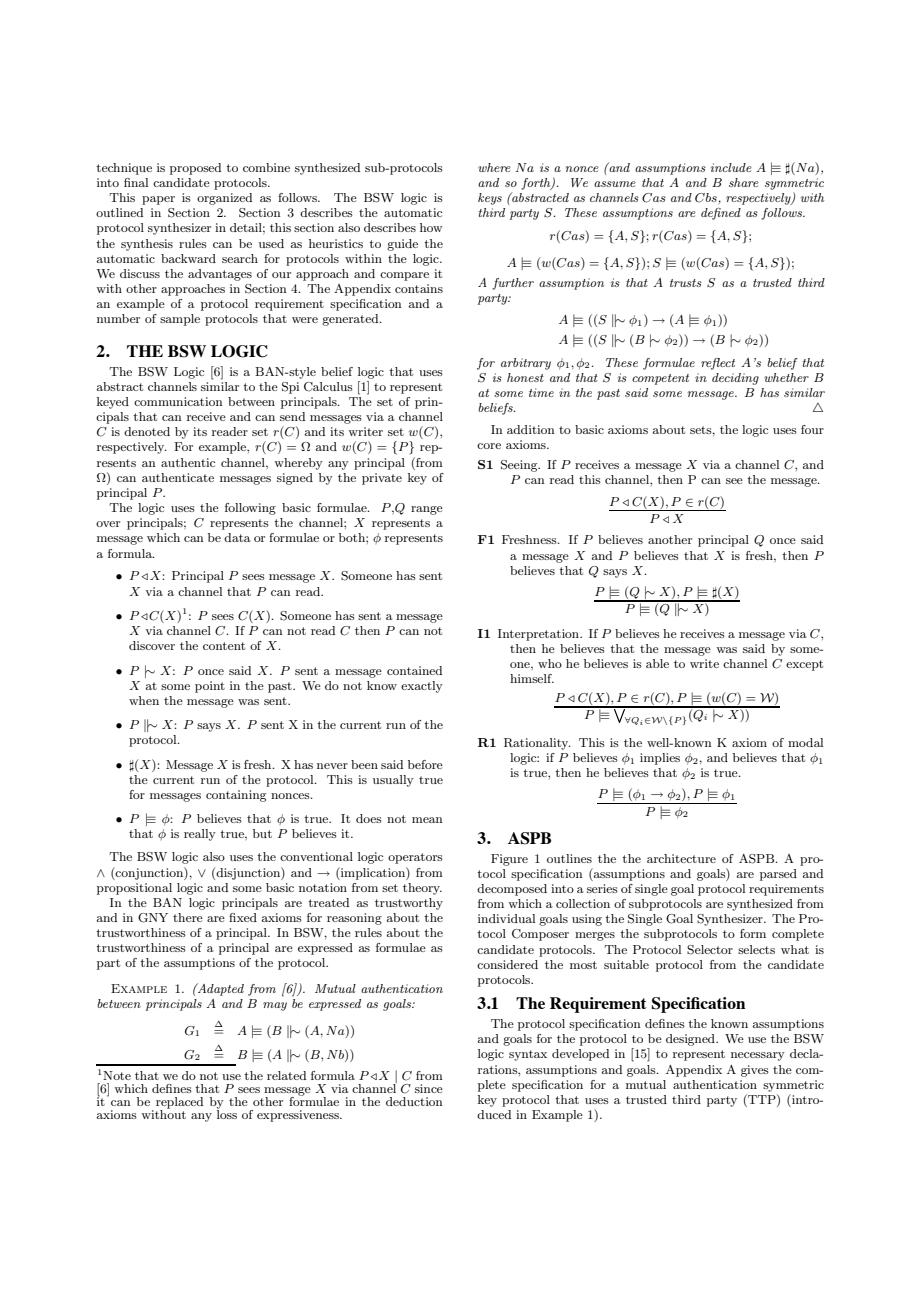  Describe the element at coordinates (224, 646) in the screenshot. I see `content` at that location.
